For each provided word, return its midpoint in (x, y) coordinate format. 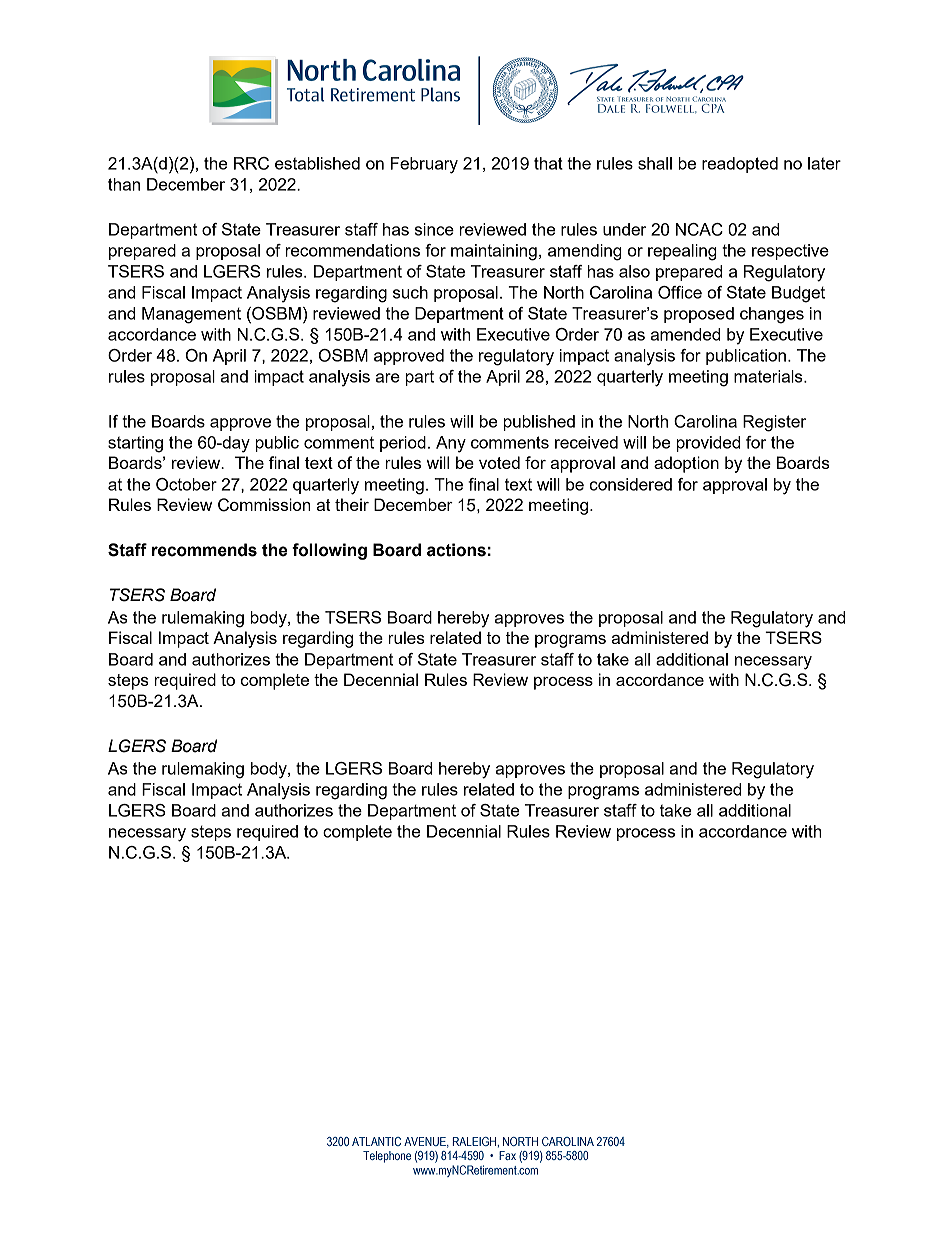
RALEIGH (475, 1141)
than (124, 184)
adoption (686, 464)
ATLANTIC (376, 1141)
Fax (507, 1155)
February (424, 165)
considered (631, 484)
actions (456, 550)
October (186, 484)
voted (499, 462)
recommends (204, 550)
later (824, 163)
